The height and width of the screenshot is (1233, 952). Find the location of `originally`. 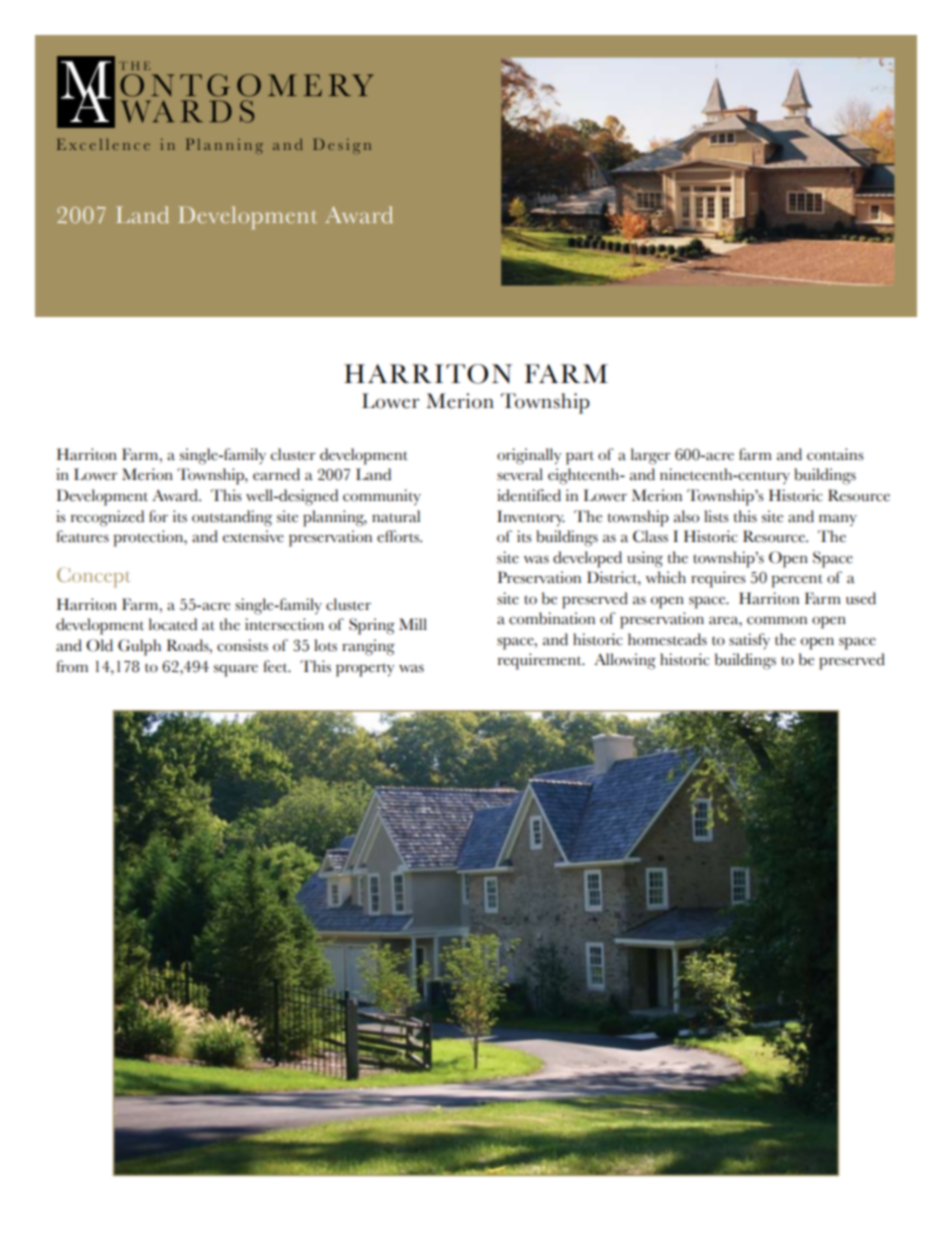

originally is located at coordinates (529, 456).
